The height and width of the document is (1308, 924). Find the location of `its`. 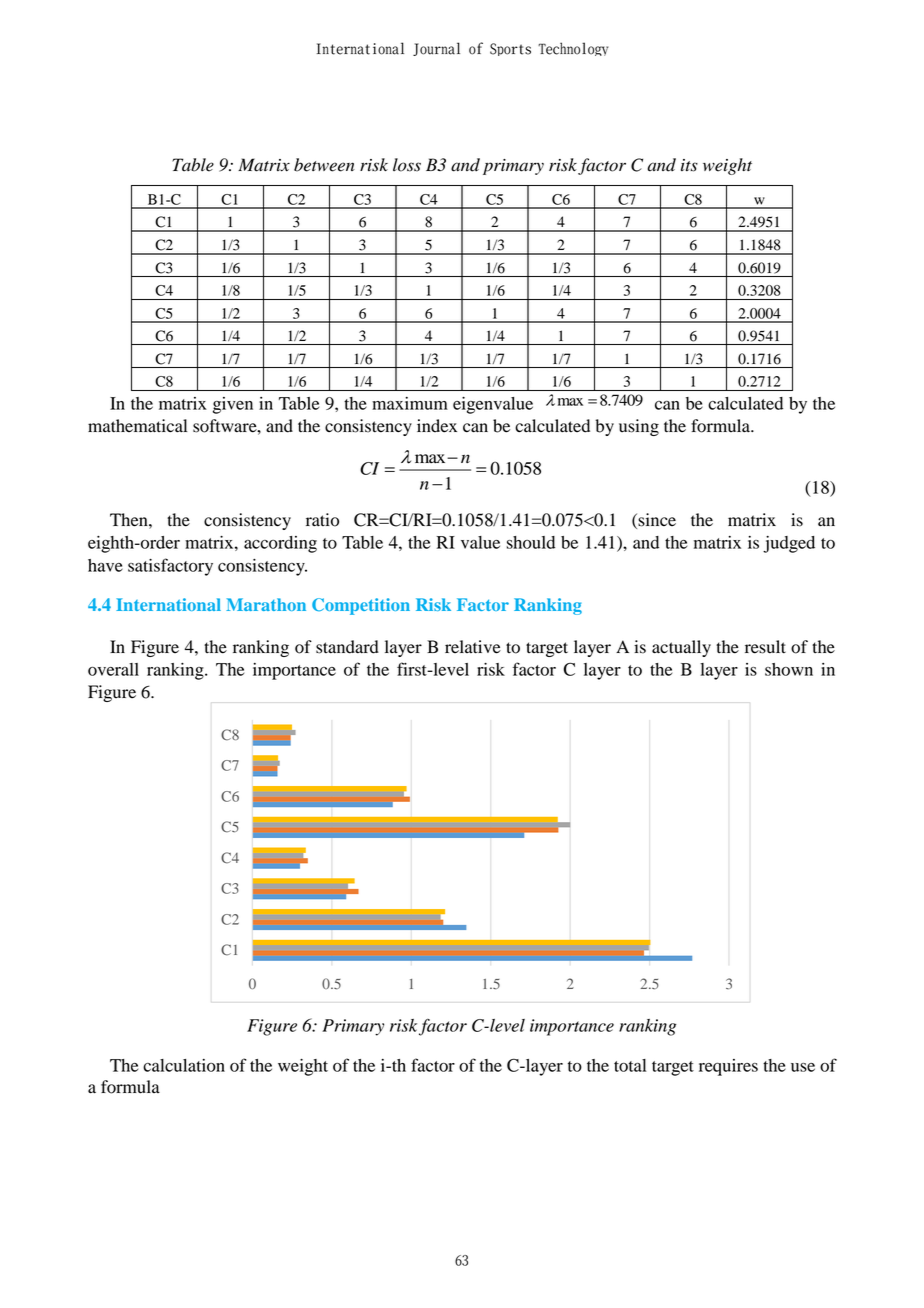

its is located at coordinates (689, 165).
